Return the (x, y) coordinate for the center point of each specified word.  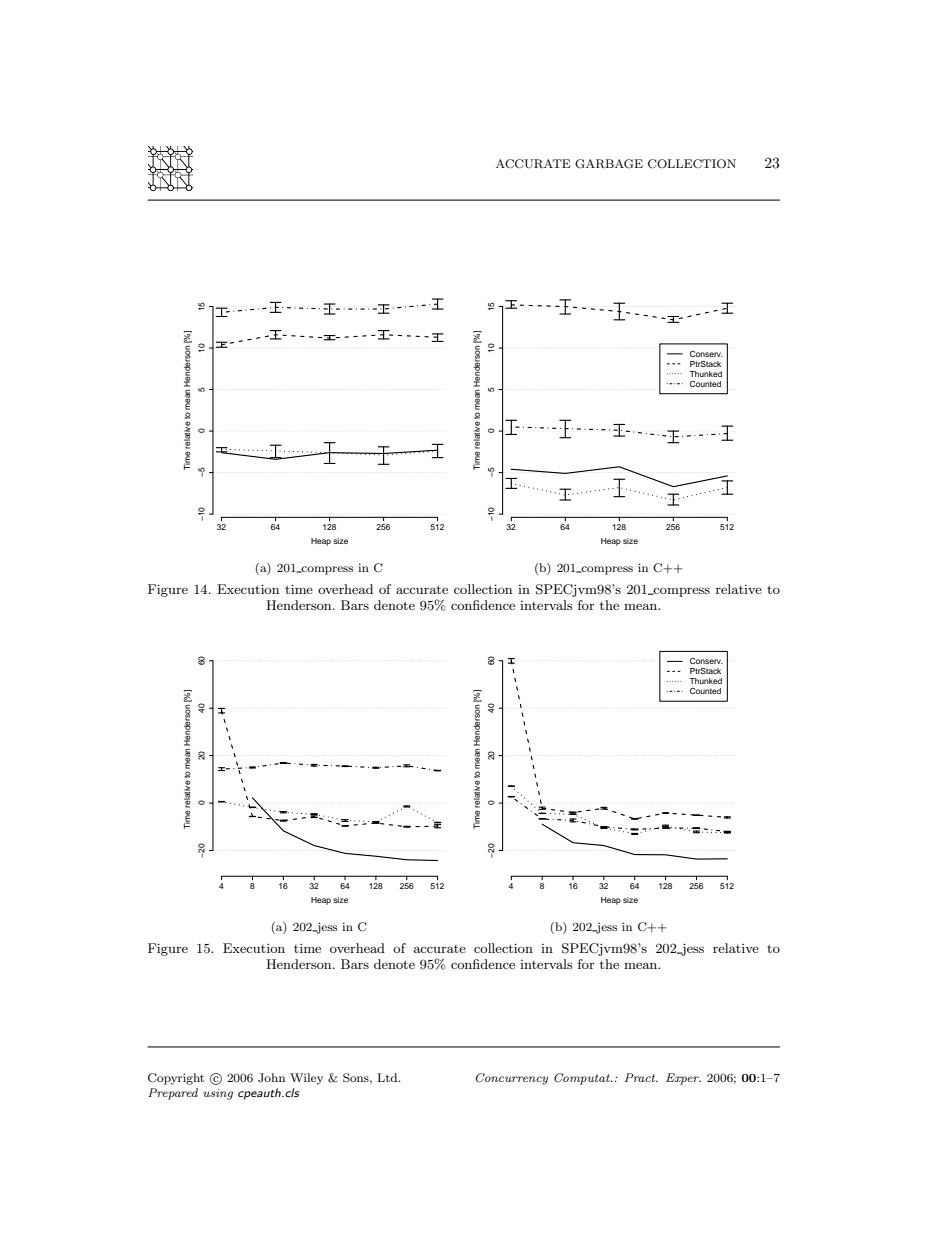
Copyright (176, 1079)
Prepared (173, 1094)
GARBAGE (609, 164)
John (271, 1078)
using (218, 1094)
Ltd (388, 1077)
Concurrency (512, 1079)
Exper (683, 1079)
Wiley (306, 1079)
